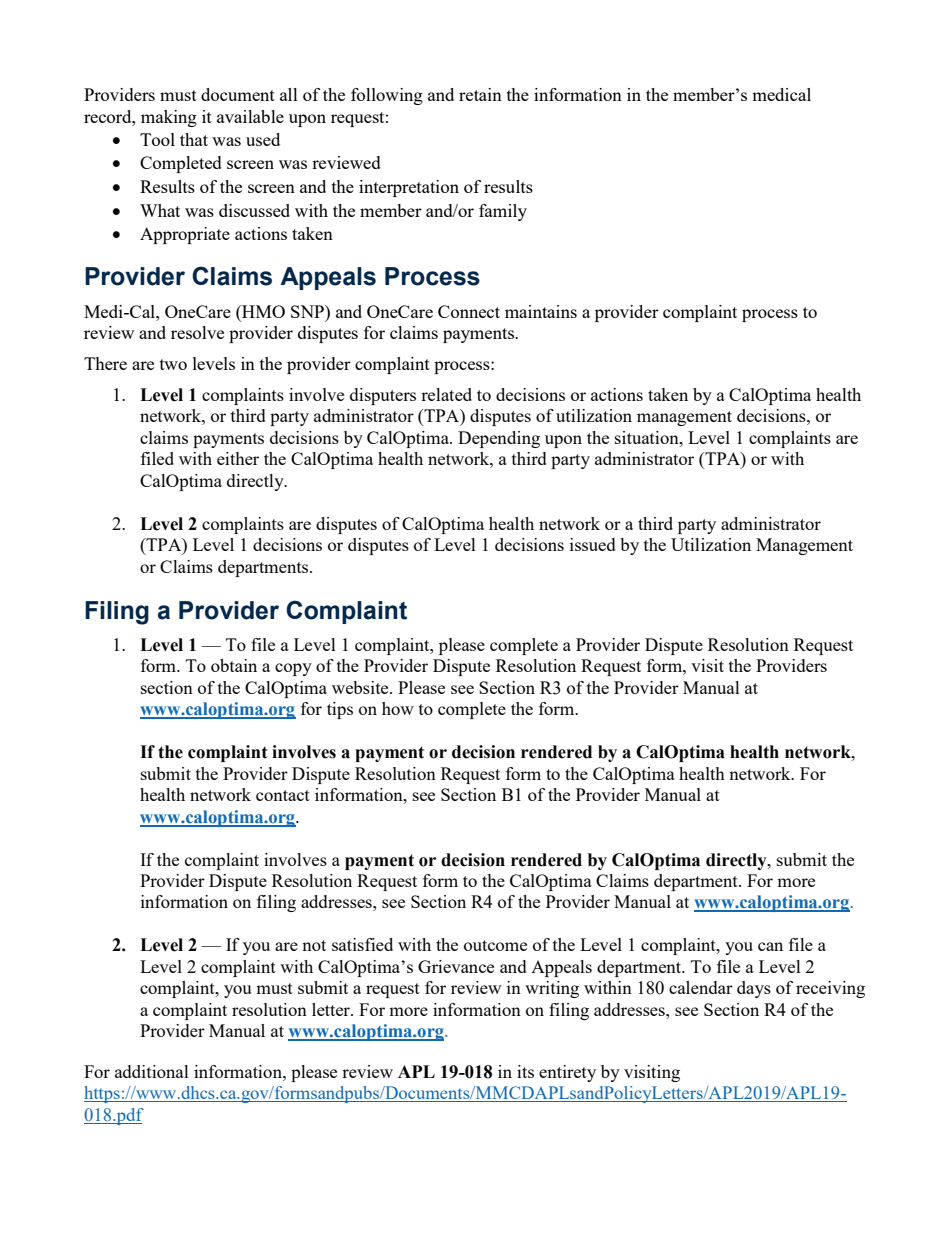  I want to click on Connect, so click(469, 311).
